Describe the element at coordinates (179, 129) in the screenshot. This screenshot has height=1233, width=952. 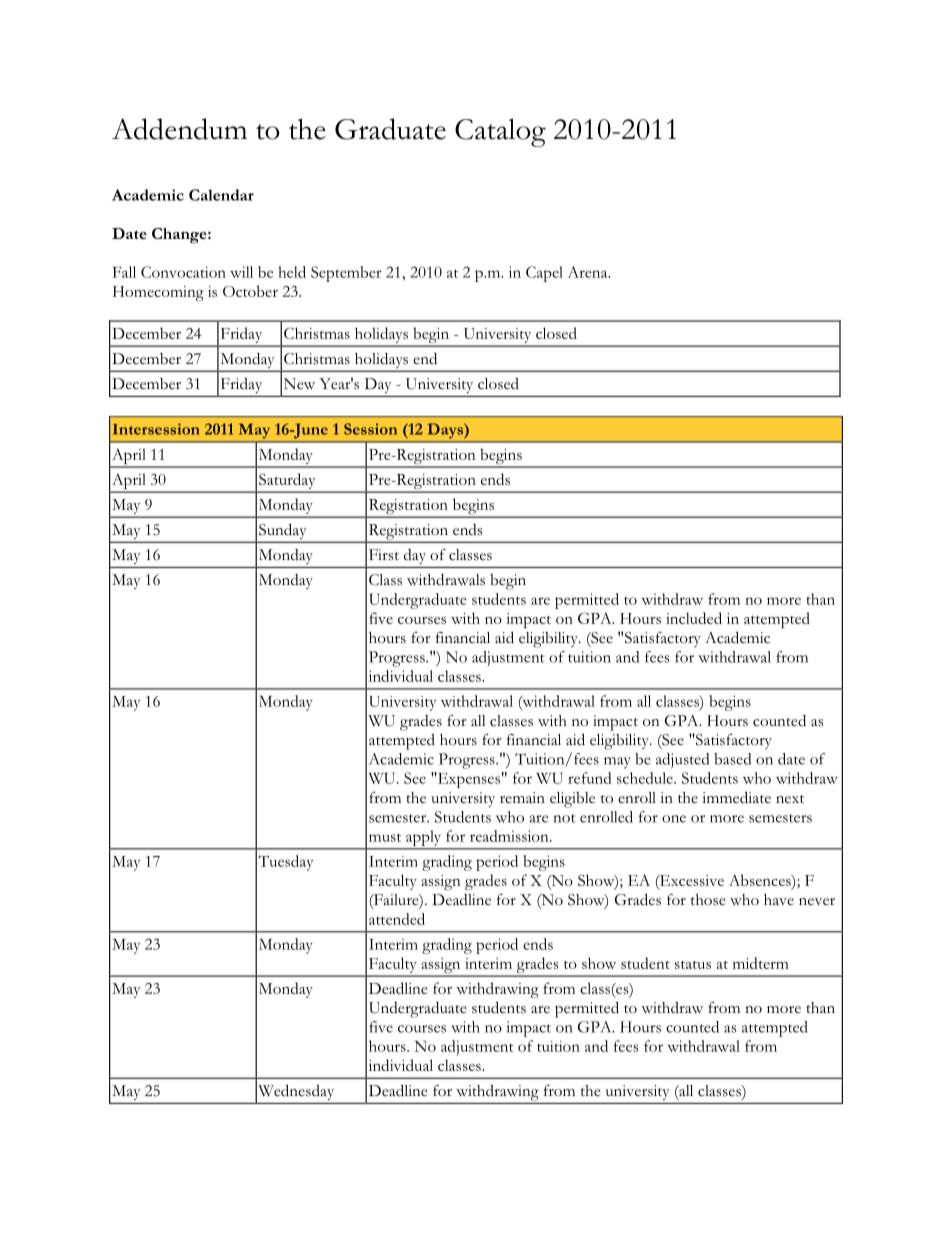
I see `Addendum` at that location.
